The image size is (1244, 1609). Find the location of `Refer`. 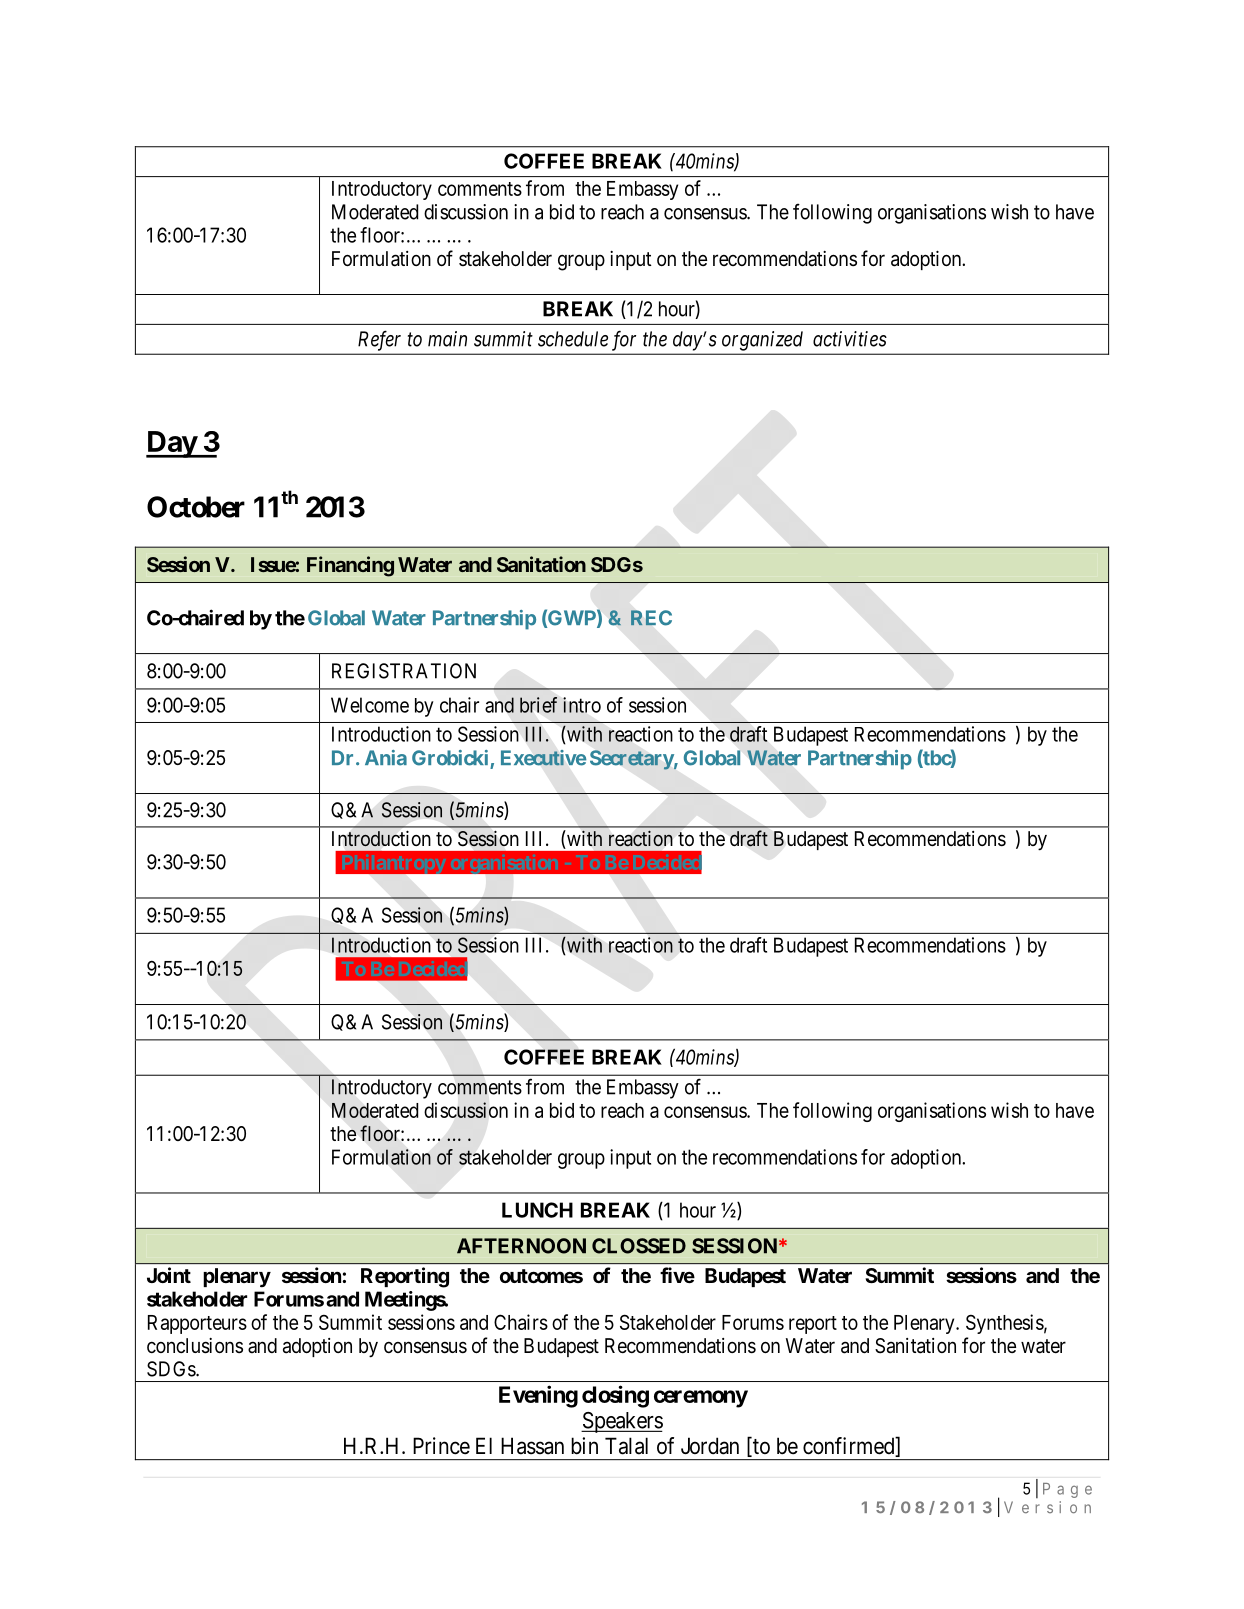

Refer is located at coordinates (379, 341).
